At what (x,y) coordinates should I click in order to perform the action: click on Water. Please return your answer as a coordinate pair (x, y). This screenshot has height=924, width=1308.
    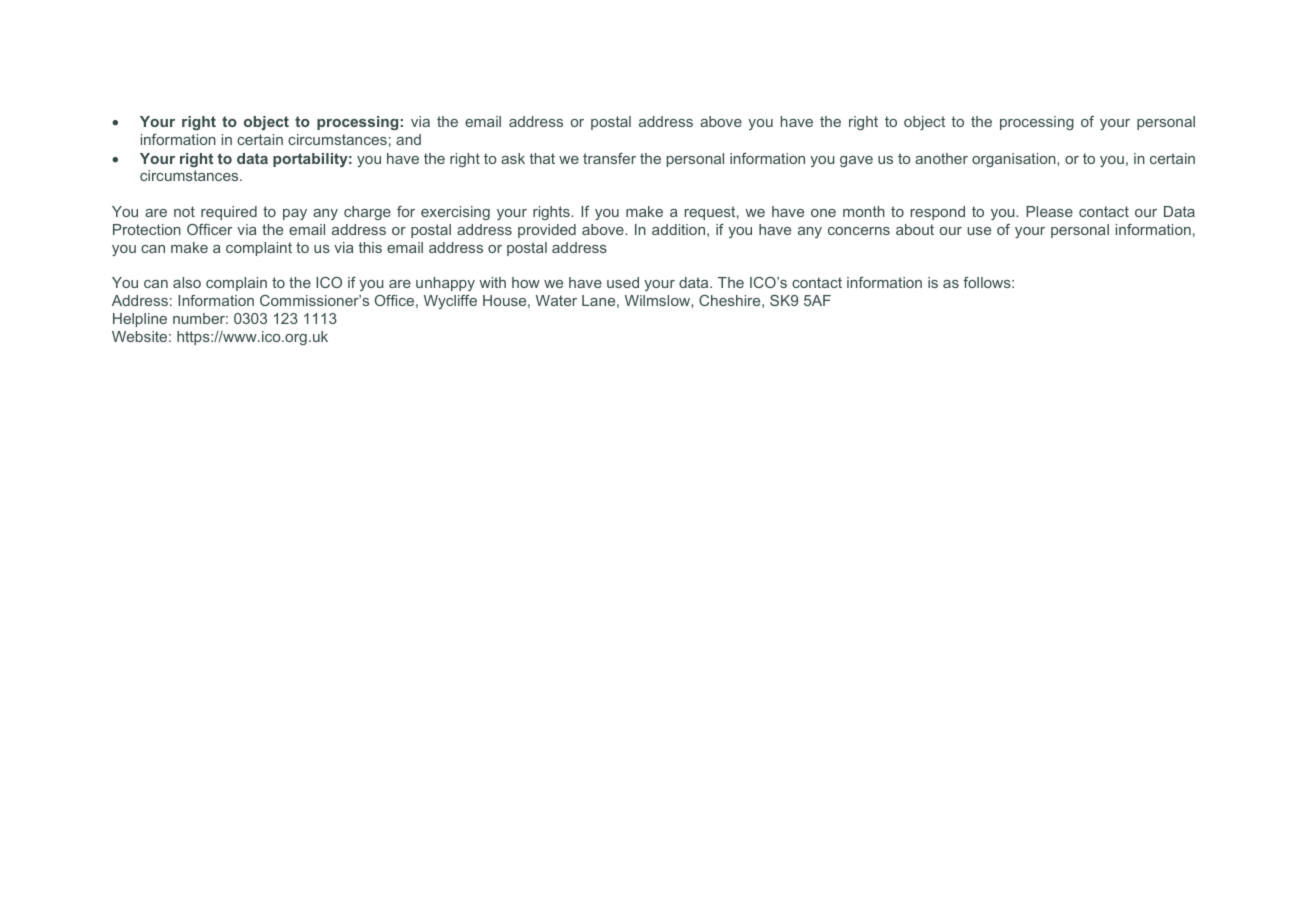
    Looking at the image, I should click on (556, 300).
